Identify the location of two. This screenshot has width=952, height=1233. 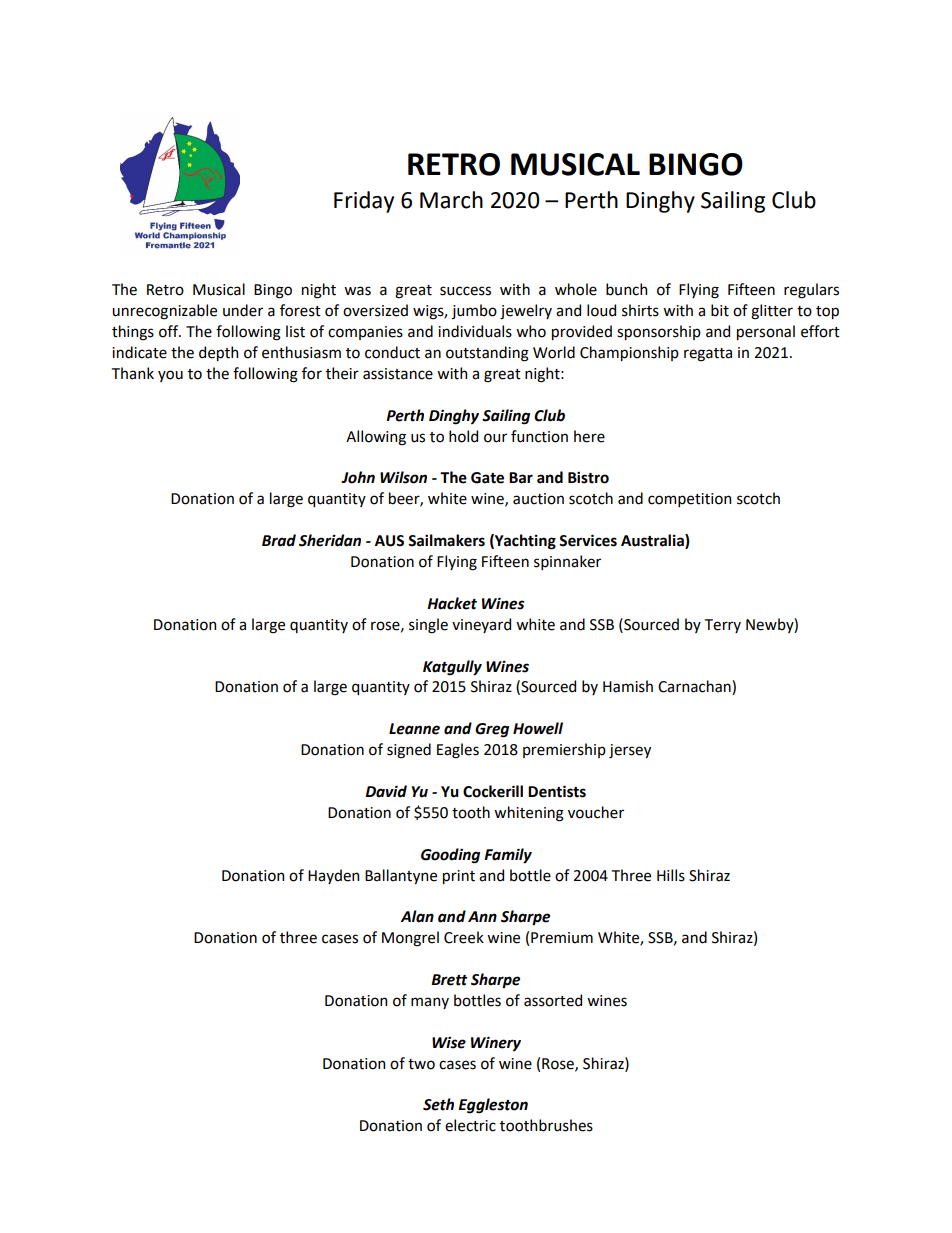
(421, 1064).
